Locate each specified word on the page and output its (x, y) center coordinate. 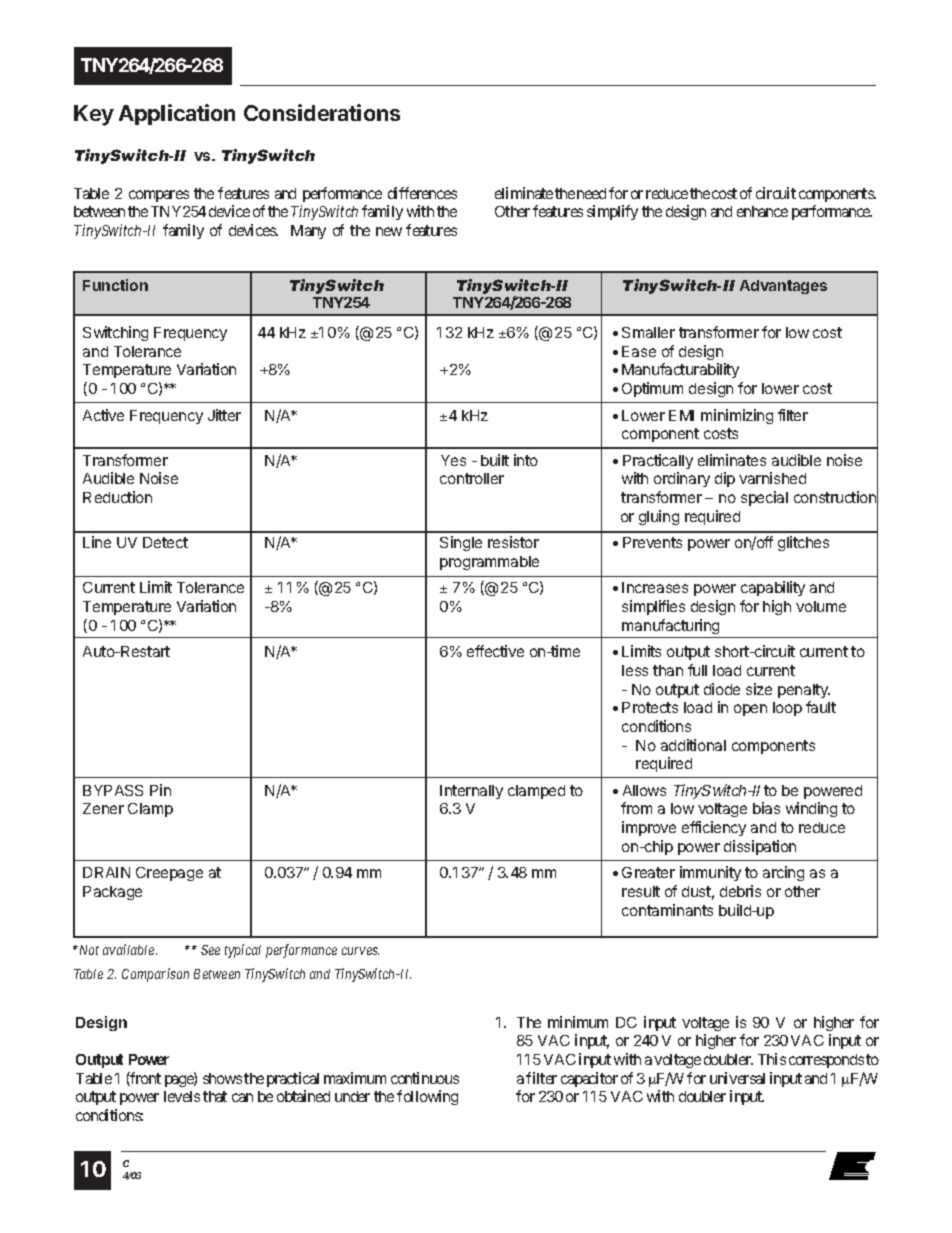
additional (693, 745)
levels (182, 1096)
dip (725, 479)
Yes (453, 460)
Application (177, 114)
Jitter (224, 415)
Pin (160, 790)
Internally (471, 792)
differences (422, 193)
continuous (425, 1078)
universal (737, 1078)
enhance (762, 211)
